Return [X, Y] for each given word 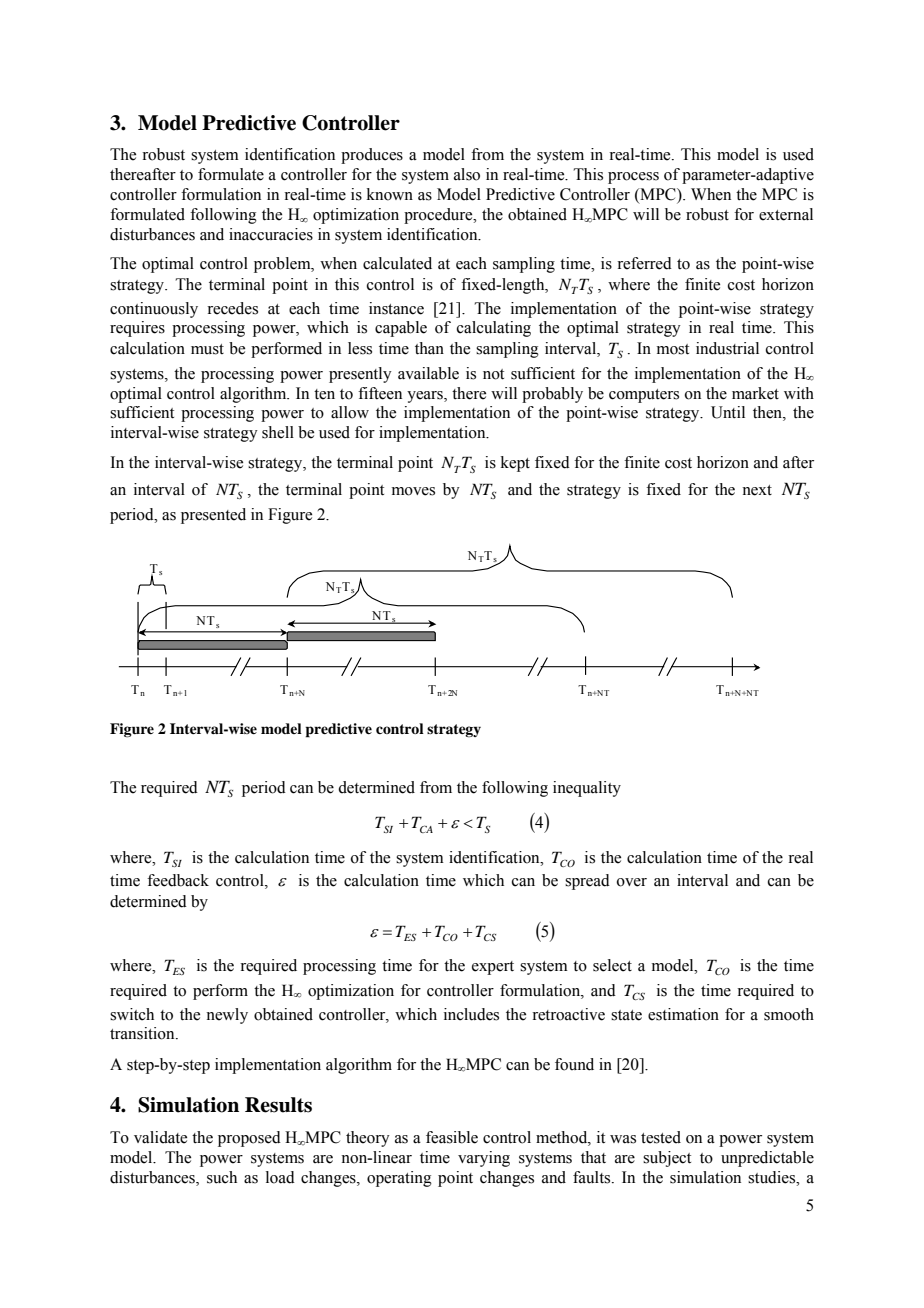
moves [413, 491]
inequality [587, 789]
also [467, 174]
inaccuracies [271, 234]
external [786, 214]
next [757, 490]
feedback [178, 880]
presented [213, 516]
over [632, 882]
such [222, 1177]
